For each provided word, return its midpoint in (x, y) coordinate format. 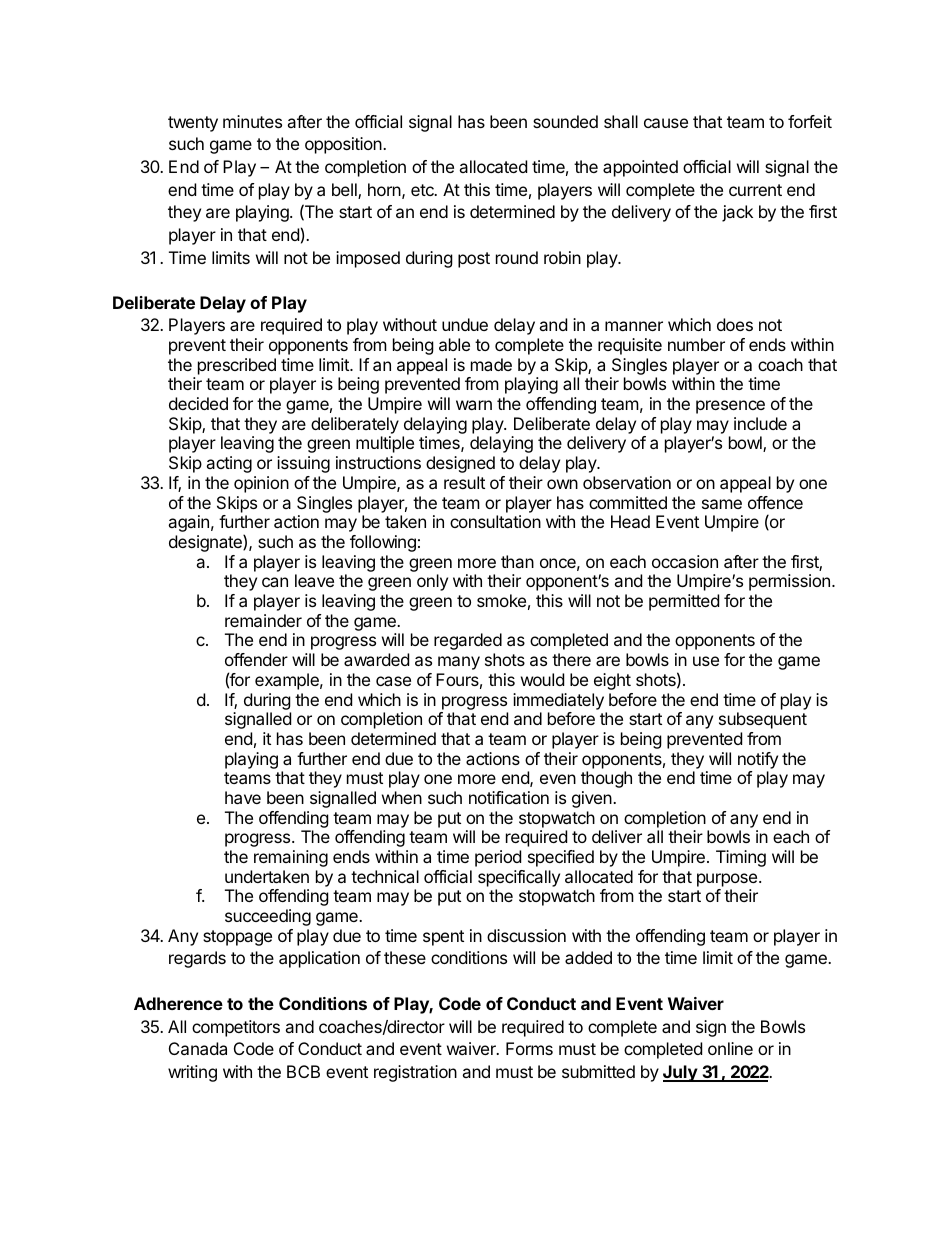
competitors (236, 1028)
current (755, 190)
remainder (263, 620)
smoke (501, 600)
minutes (252, 121)
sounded (565, 121)
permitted (684, 602)
